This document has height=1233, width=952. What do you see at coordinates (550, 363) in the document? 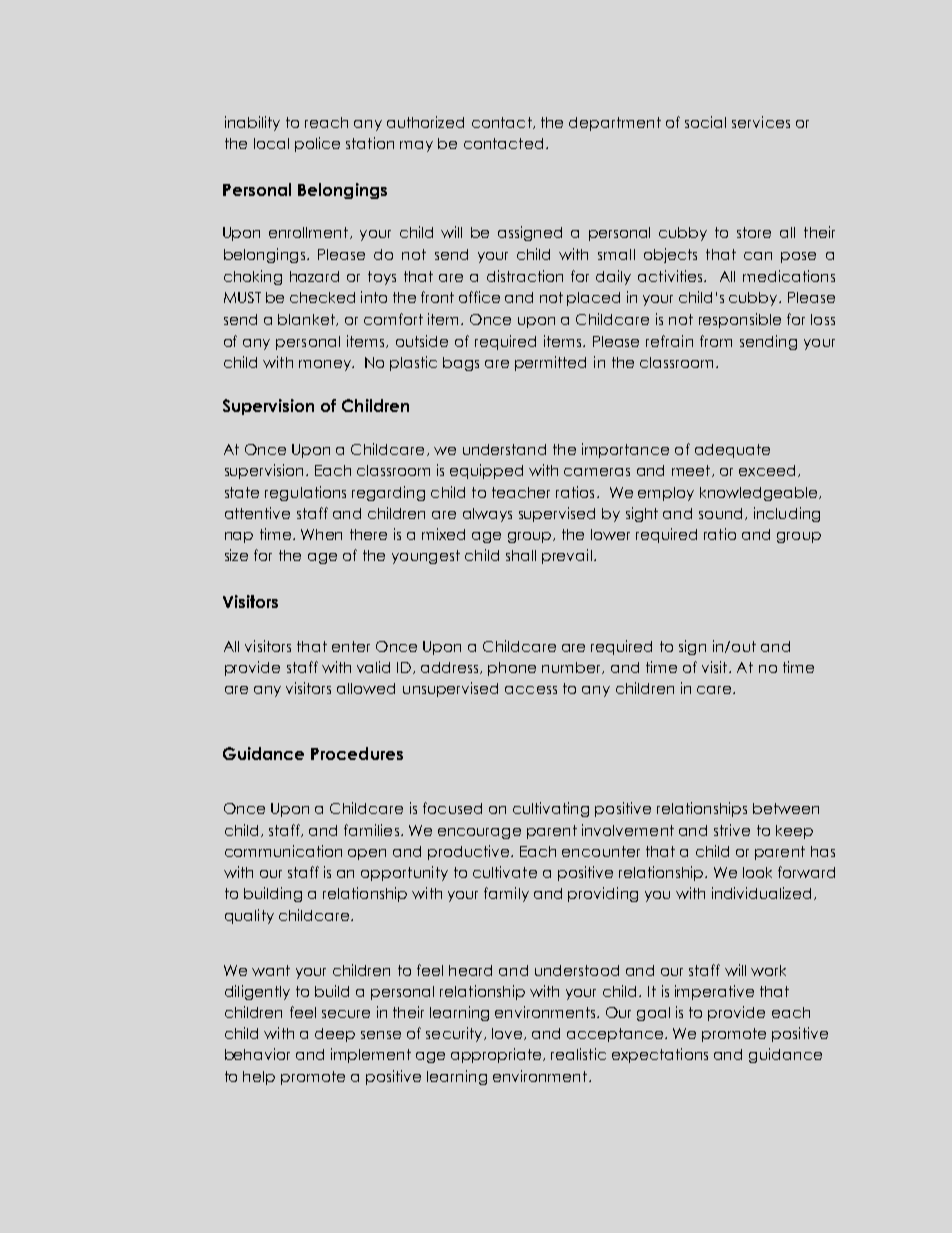
I see `permitted` at bounding box center [550, 363].
